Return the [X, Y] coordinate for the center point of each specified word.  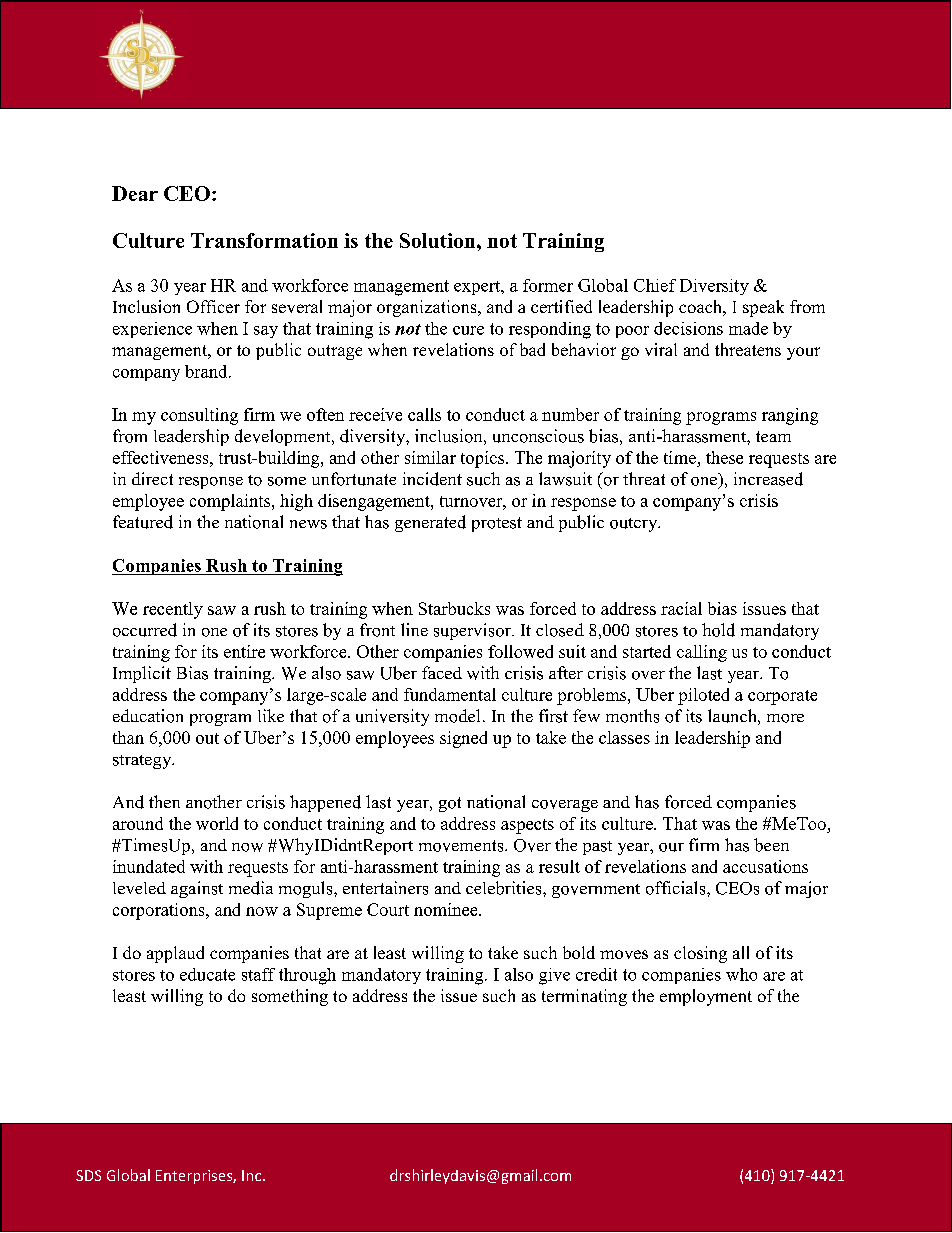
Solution [439, 240]
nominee [447, 909]
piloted [703, 696]
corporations [160, 911]
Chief [655, 285]
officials [677, 888]
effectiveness [162, 457]
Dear [135, 193]
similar [430, 457]
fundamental [450, 694]
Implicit [142, 674]
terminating [584, 997]
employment [706, 997]
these [724, 457]
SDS [88, 1175]
